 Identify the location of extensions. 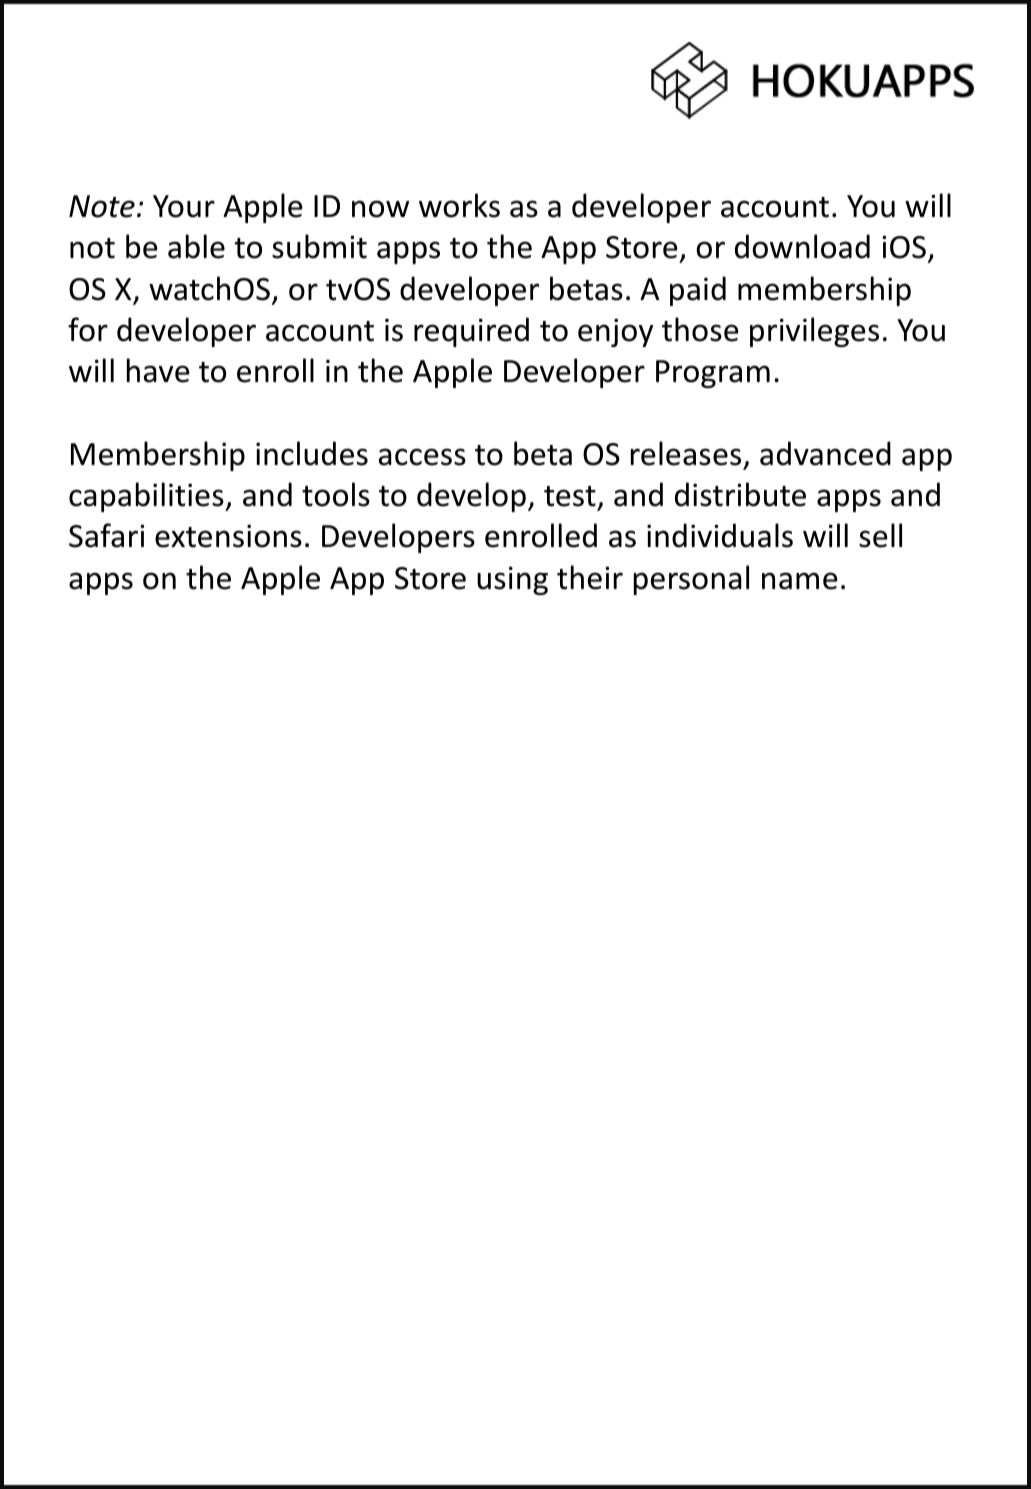
(228, 536).
